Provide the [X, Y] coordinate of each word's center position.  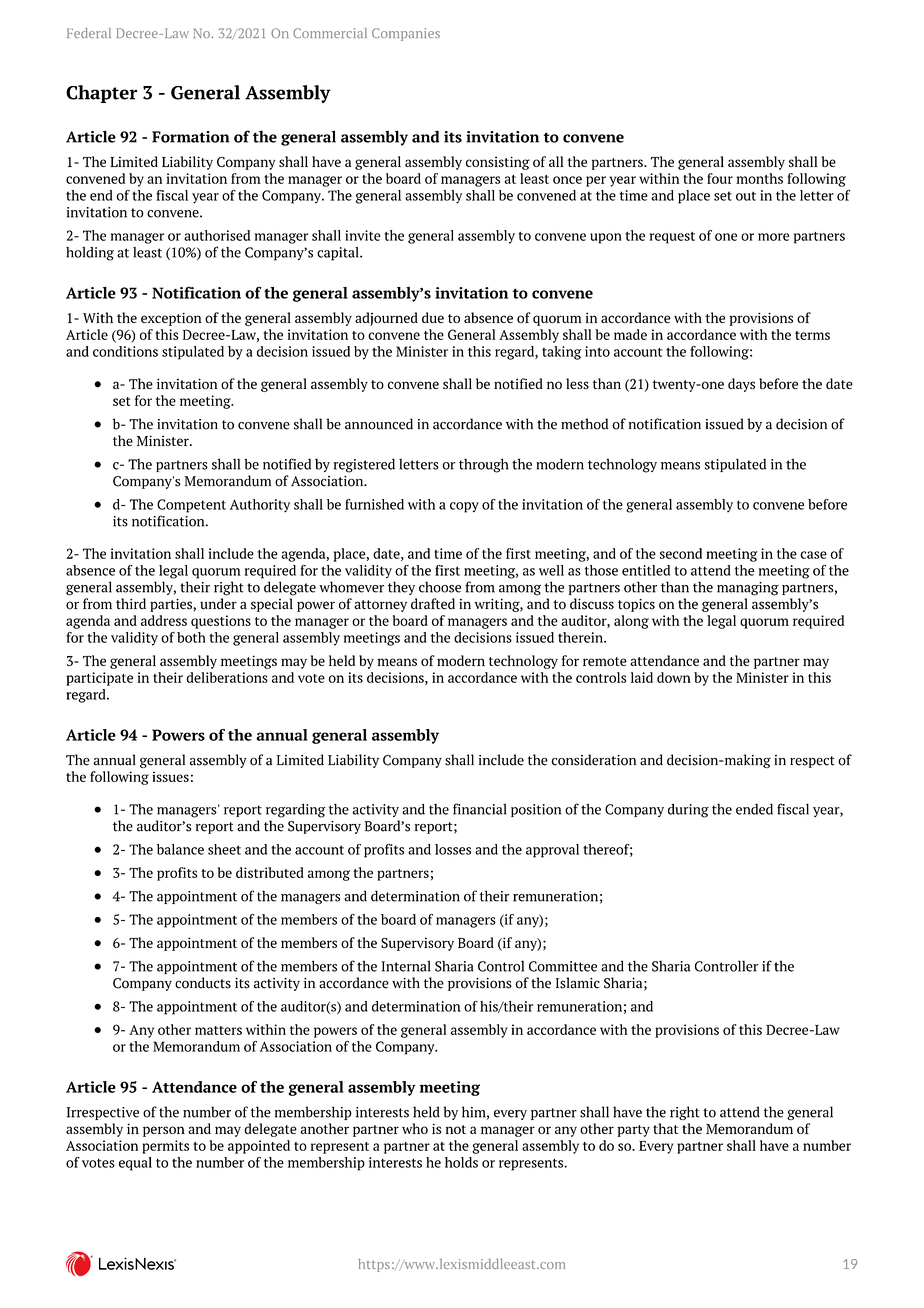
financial [479, 809]
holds [461, 1162]
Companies [406, 34]
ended [754, 809]
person [164, 1131]
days [741, 385]
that [665, 1128]
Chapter [102, 94]
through [483, 465]
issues [170, 776]
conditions [125, 351]
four [720, 178]
